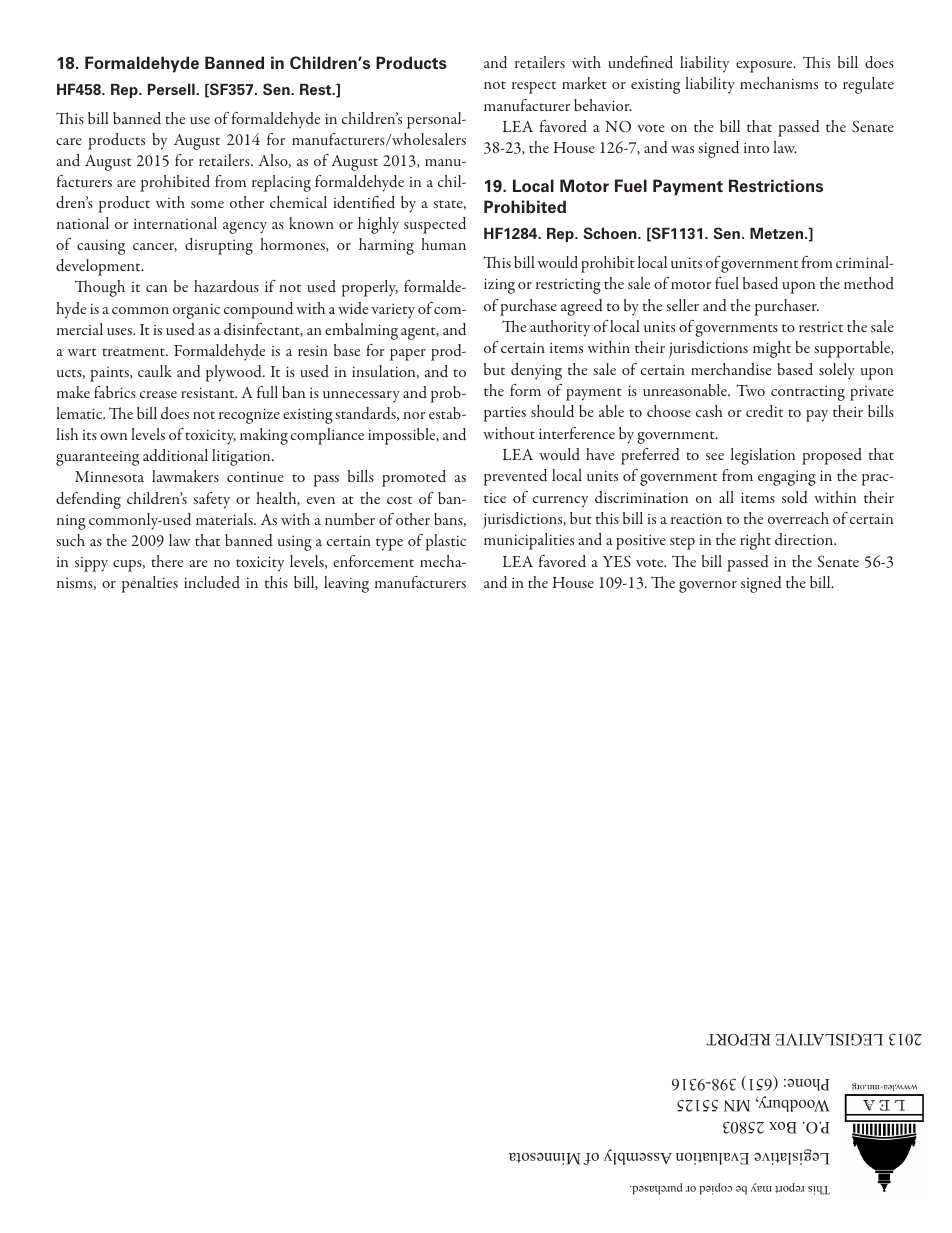  I want to click on exposure, so click(765, 67).
